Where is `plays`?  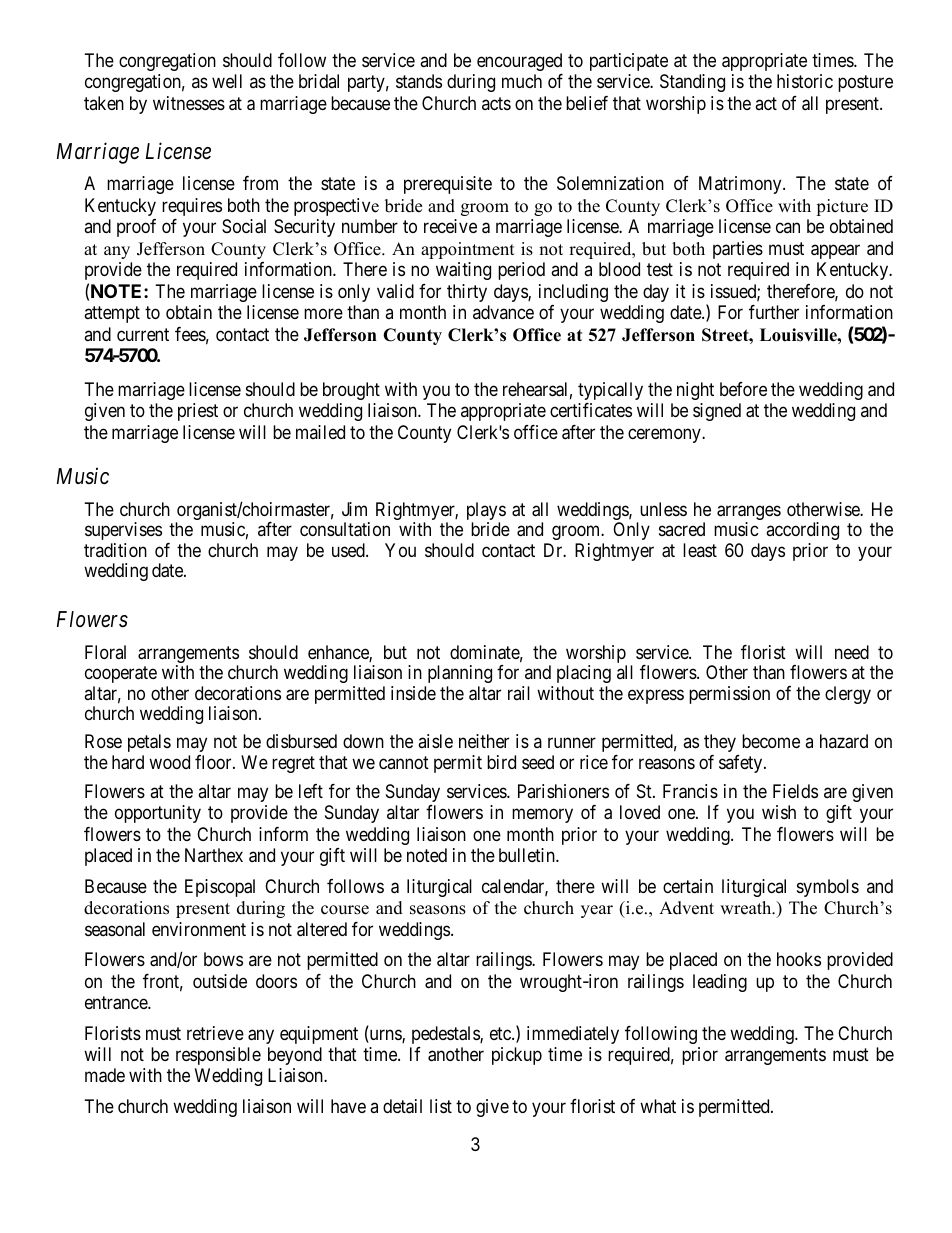 plays is located at coordinates (486, 512).
